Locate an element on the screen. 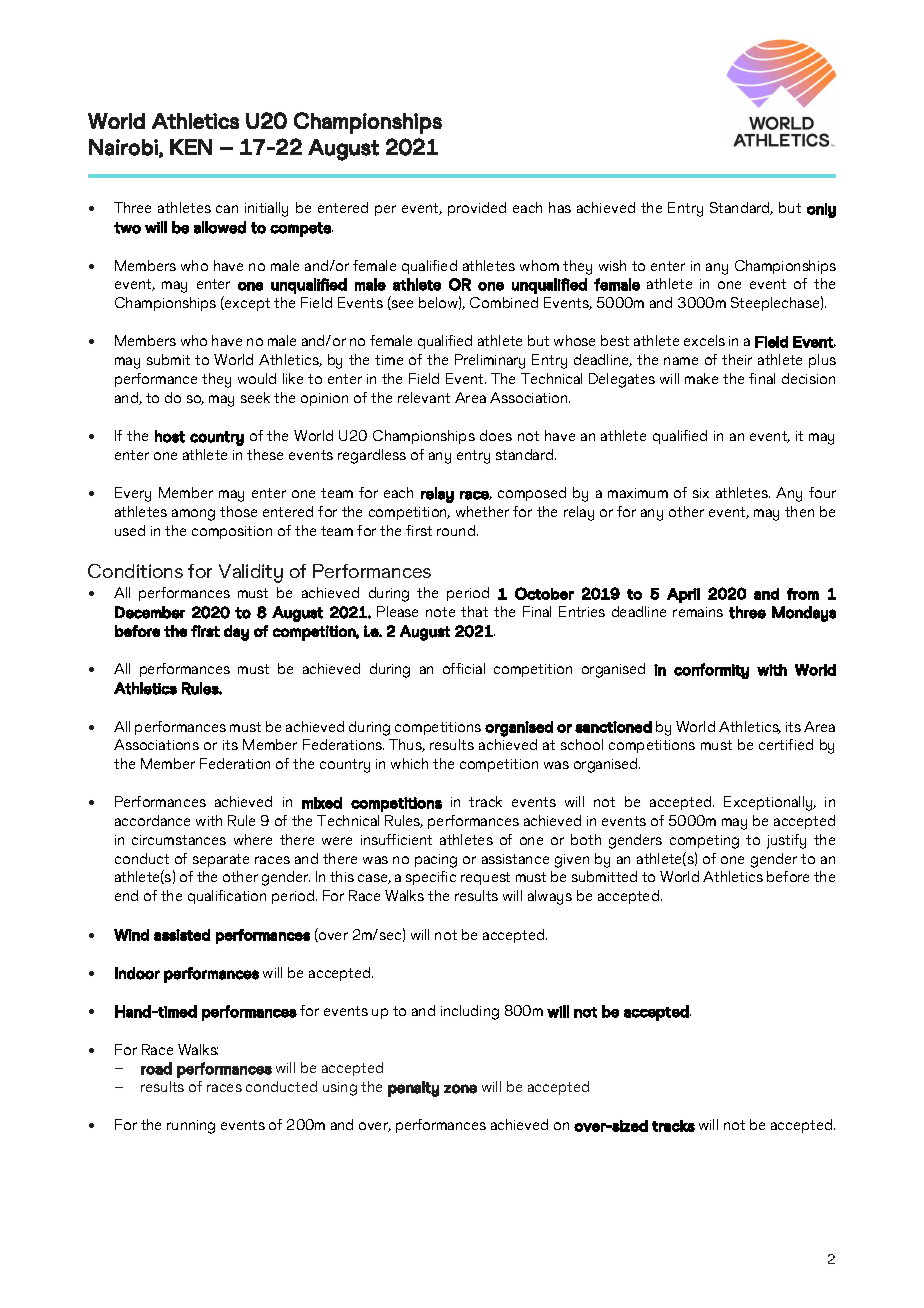 The width and height of the screenshot is (924, 1308). certified is located at coordinates (786, 744).
